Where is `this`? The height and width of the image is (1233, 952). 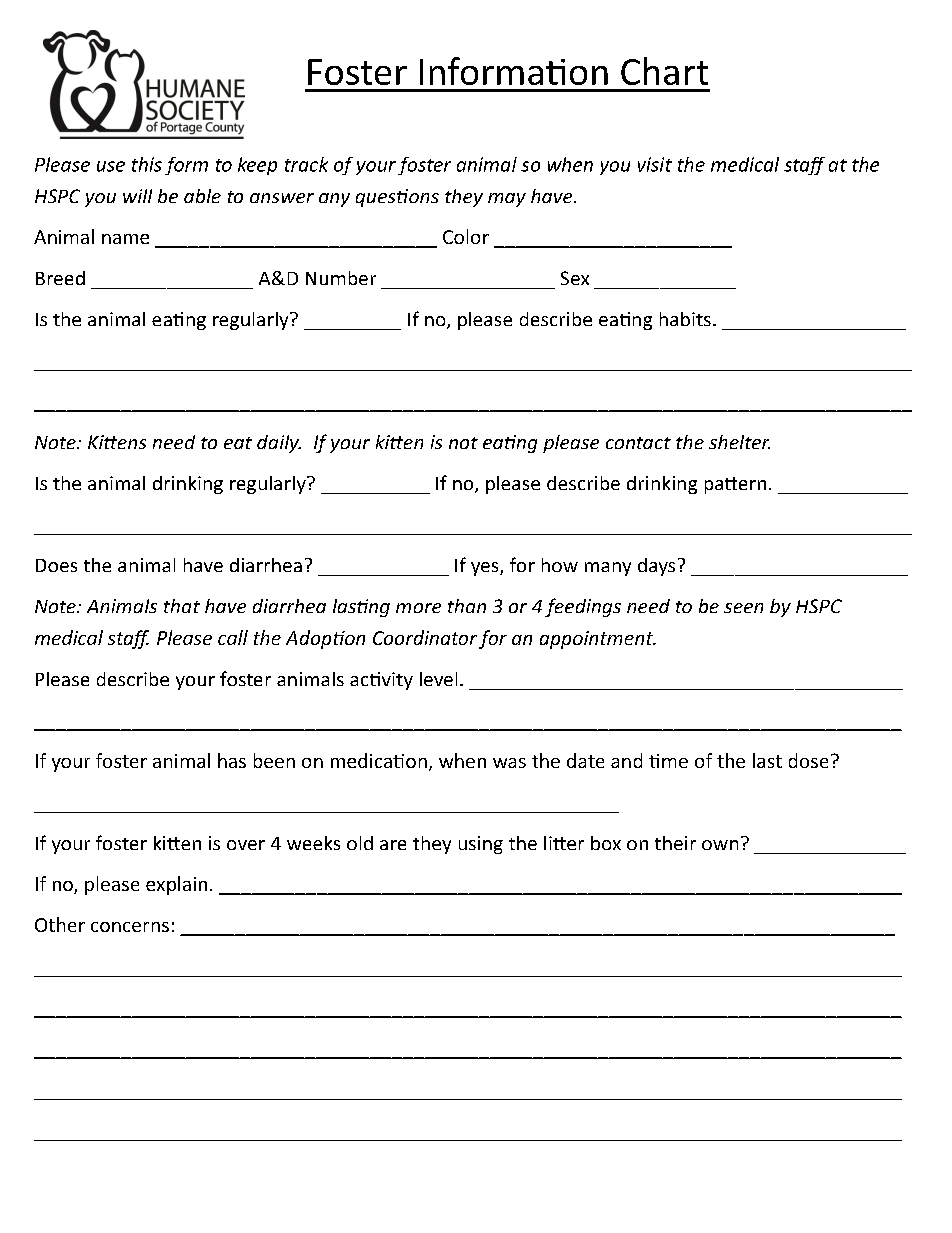 this is located at coordinates (147, 164).
